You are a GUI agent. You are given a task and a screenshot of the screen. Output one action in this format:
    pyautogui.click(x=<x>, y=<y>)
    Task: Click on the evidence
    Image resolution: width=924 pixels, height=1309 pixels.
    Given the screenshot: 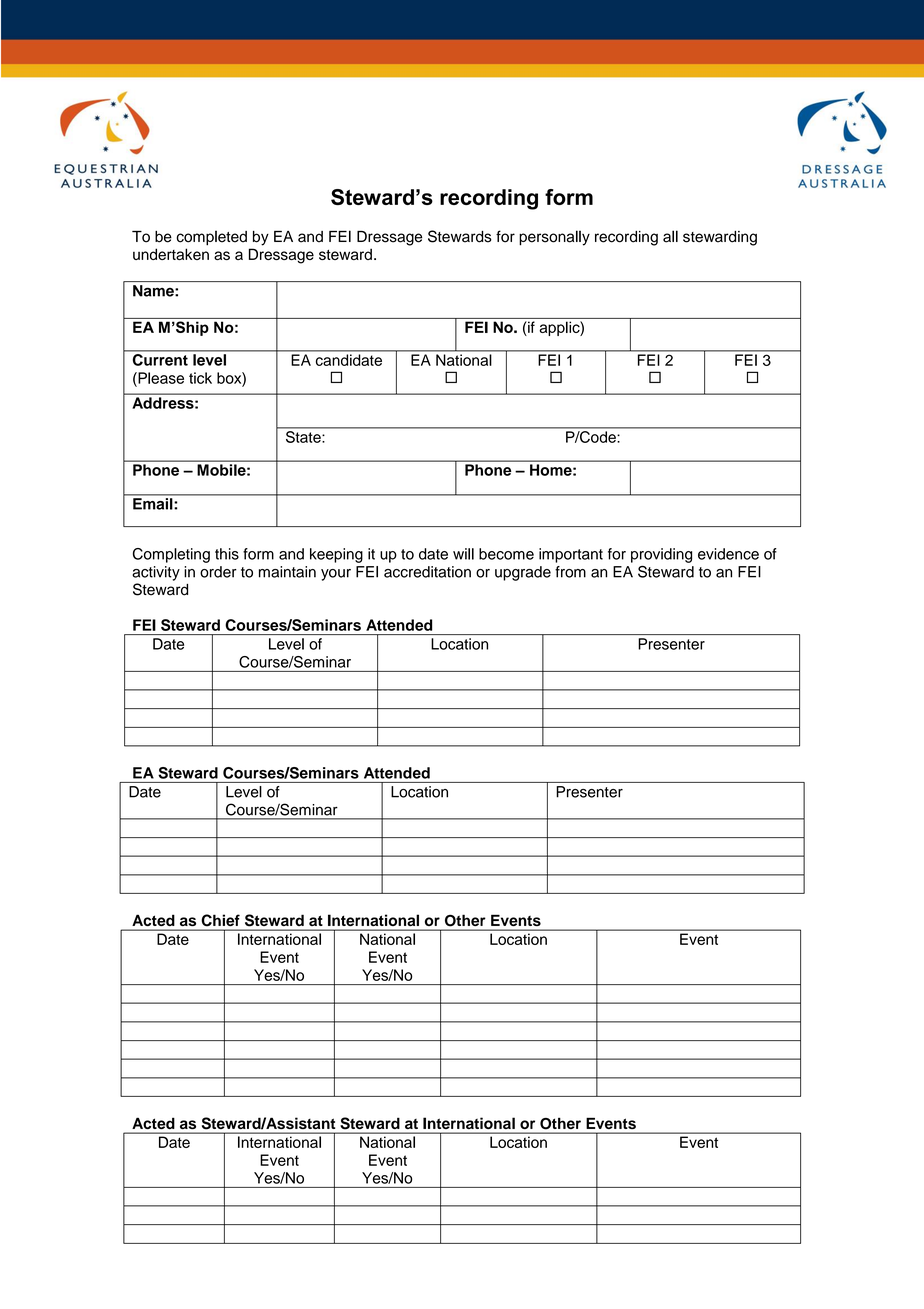 What is the action you would take?
    pyautogui.click(x=728, y=554)
